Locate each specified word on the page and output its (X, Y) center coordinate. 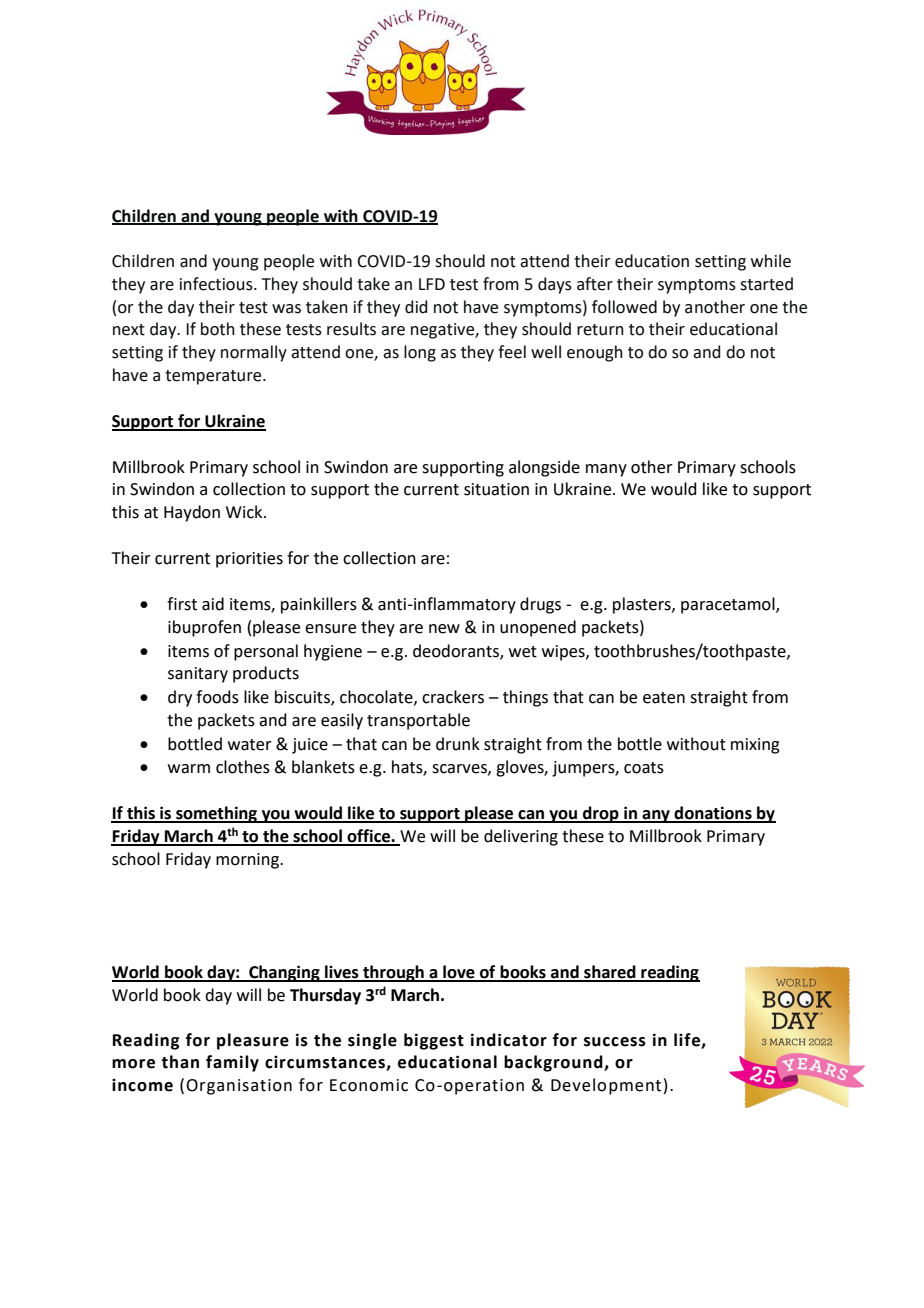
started (766, 284)
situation (496, 489)
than (180, 1062)
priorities (249, 560)
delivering (521, 837)
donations (713, 814)
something (217, 814)
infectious (217, 284)
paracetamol (729, 605)
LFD (432, 284)
